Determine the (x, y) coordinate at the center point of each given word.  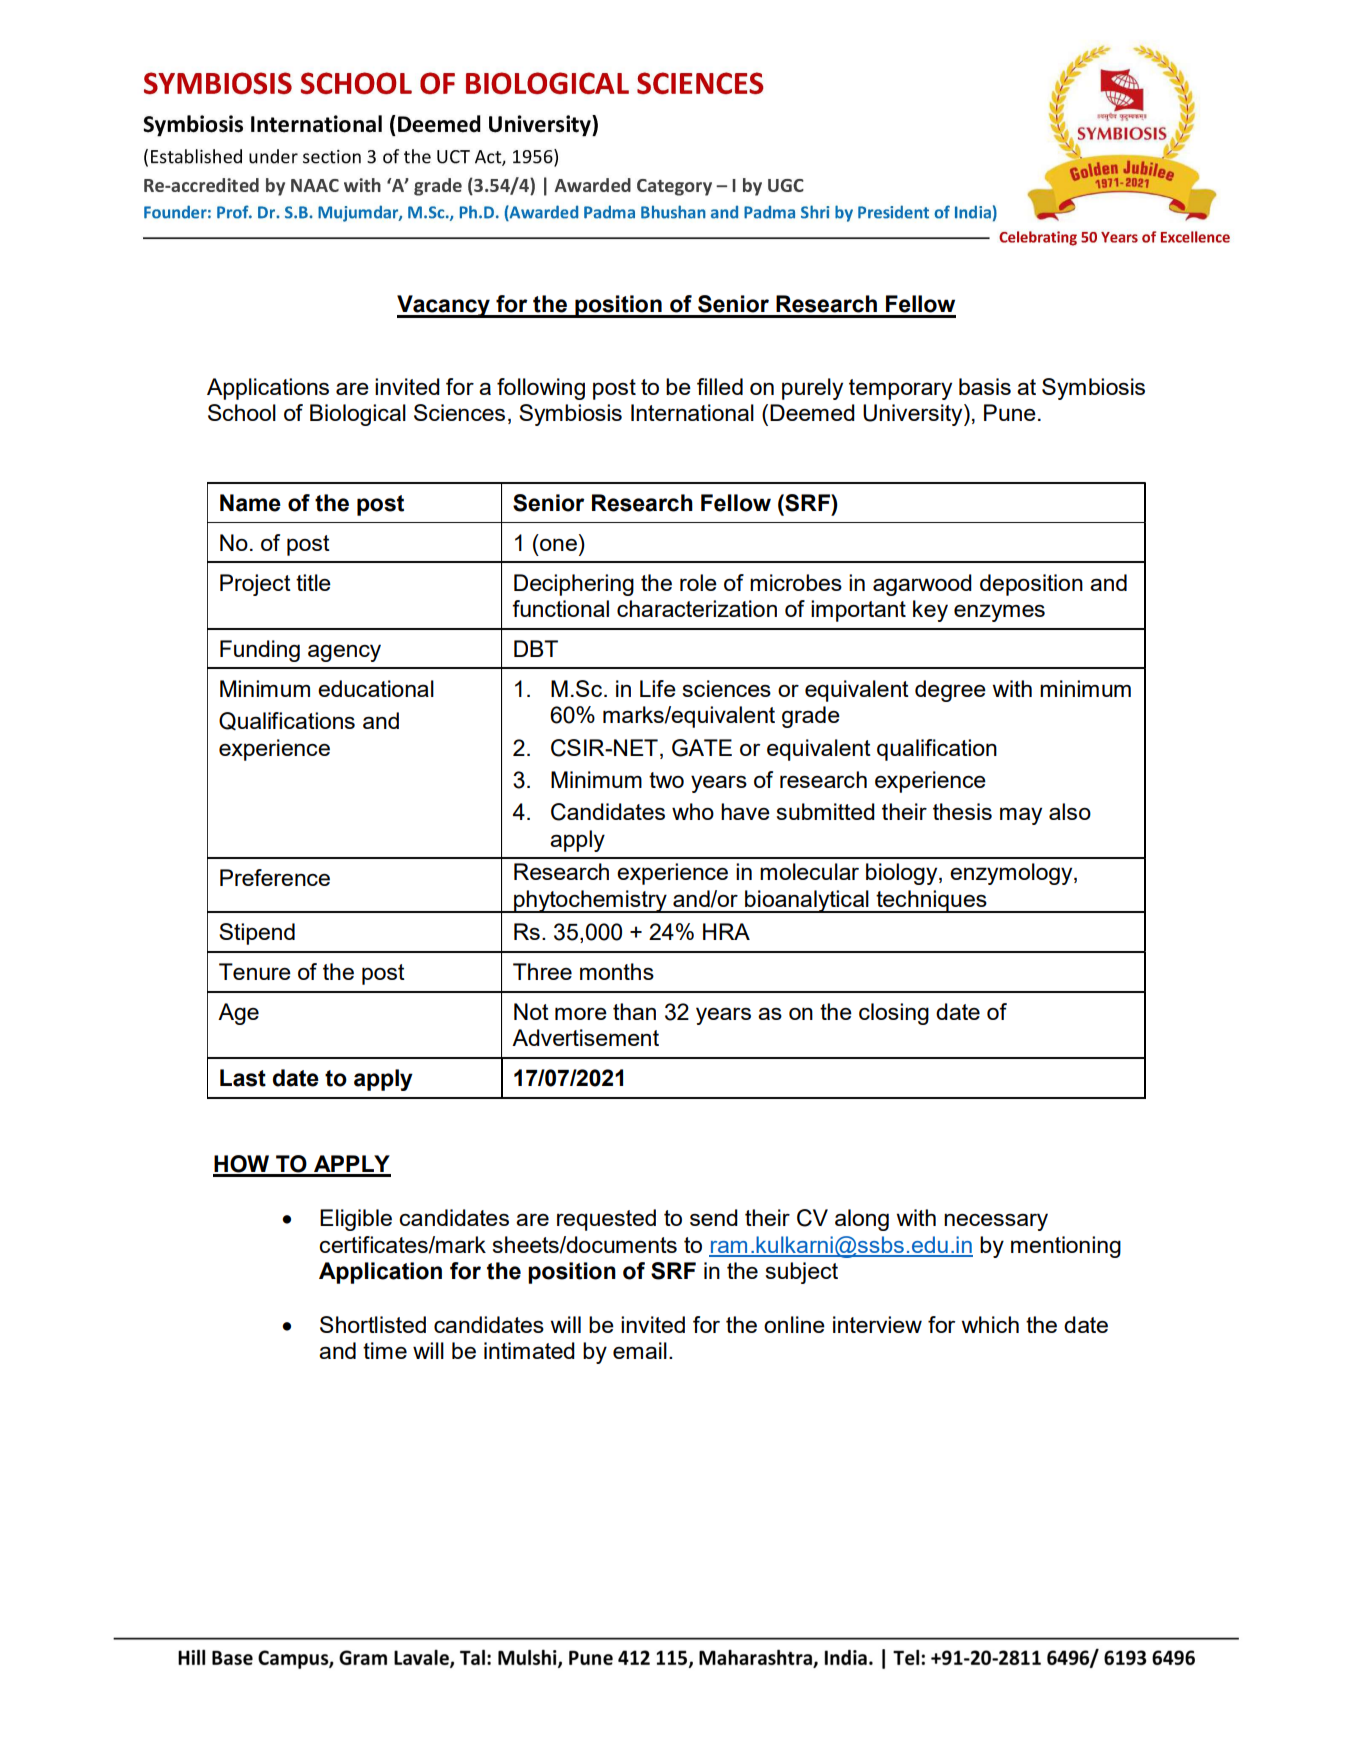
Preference (275, 877)
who (693, 811)
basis (985, 386)
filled (720, 386)
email (640, 1350)
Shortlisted (373, 1324)
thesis (962, 811)
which (990, 1324)
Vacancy (444, 306)
